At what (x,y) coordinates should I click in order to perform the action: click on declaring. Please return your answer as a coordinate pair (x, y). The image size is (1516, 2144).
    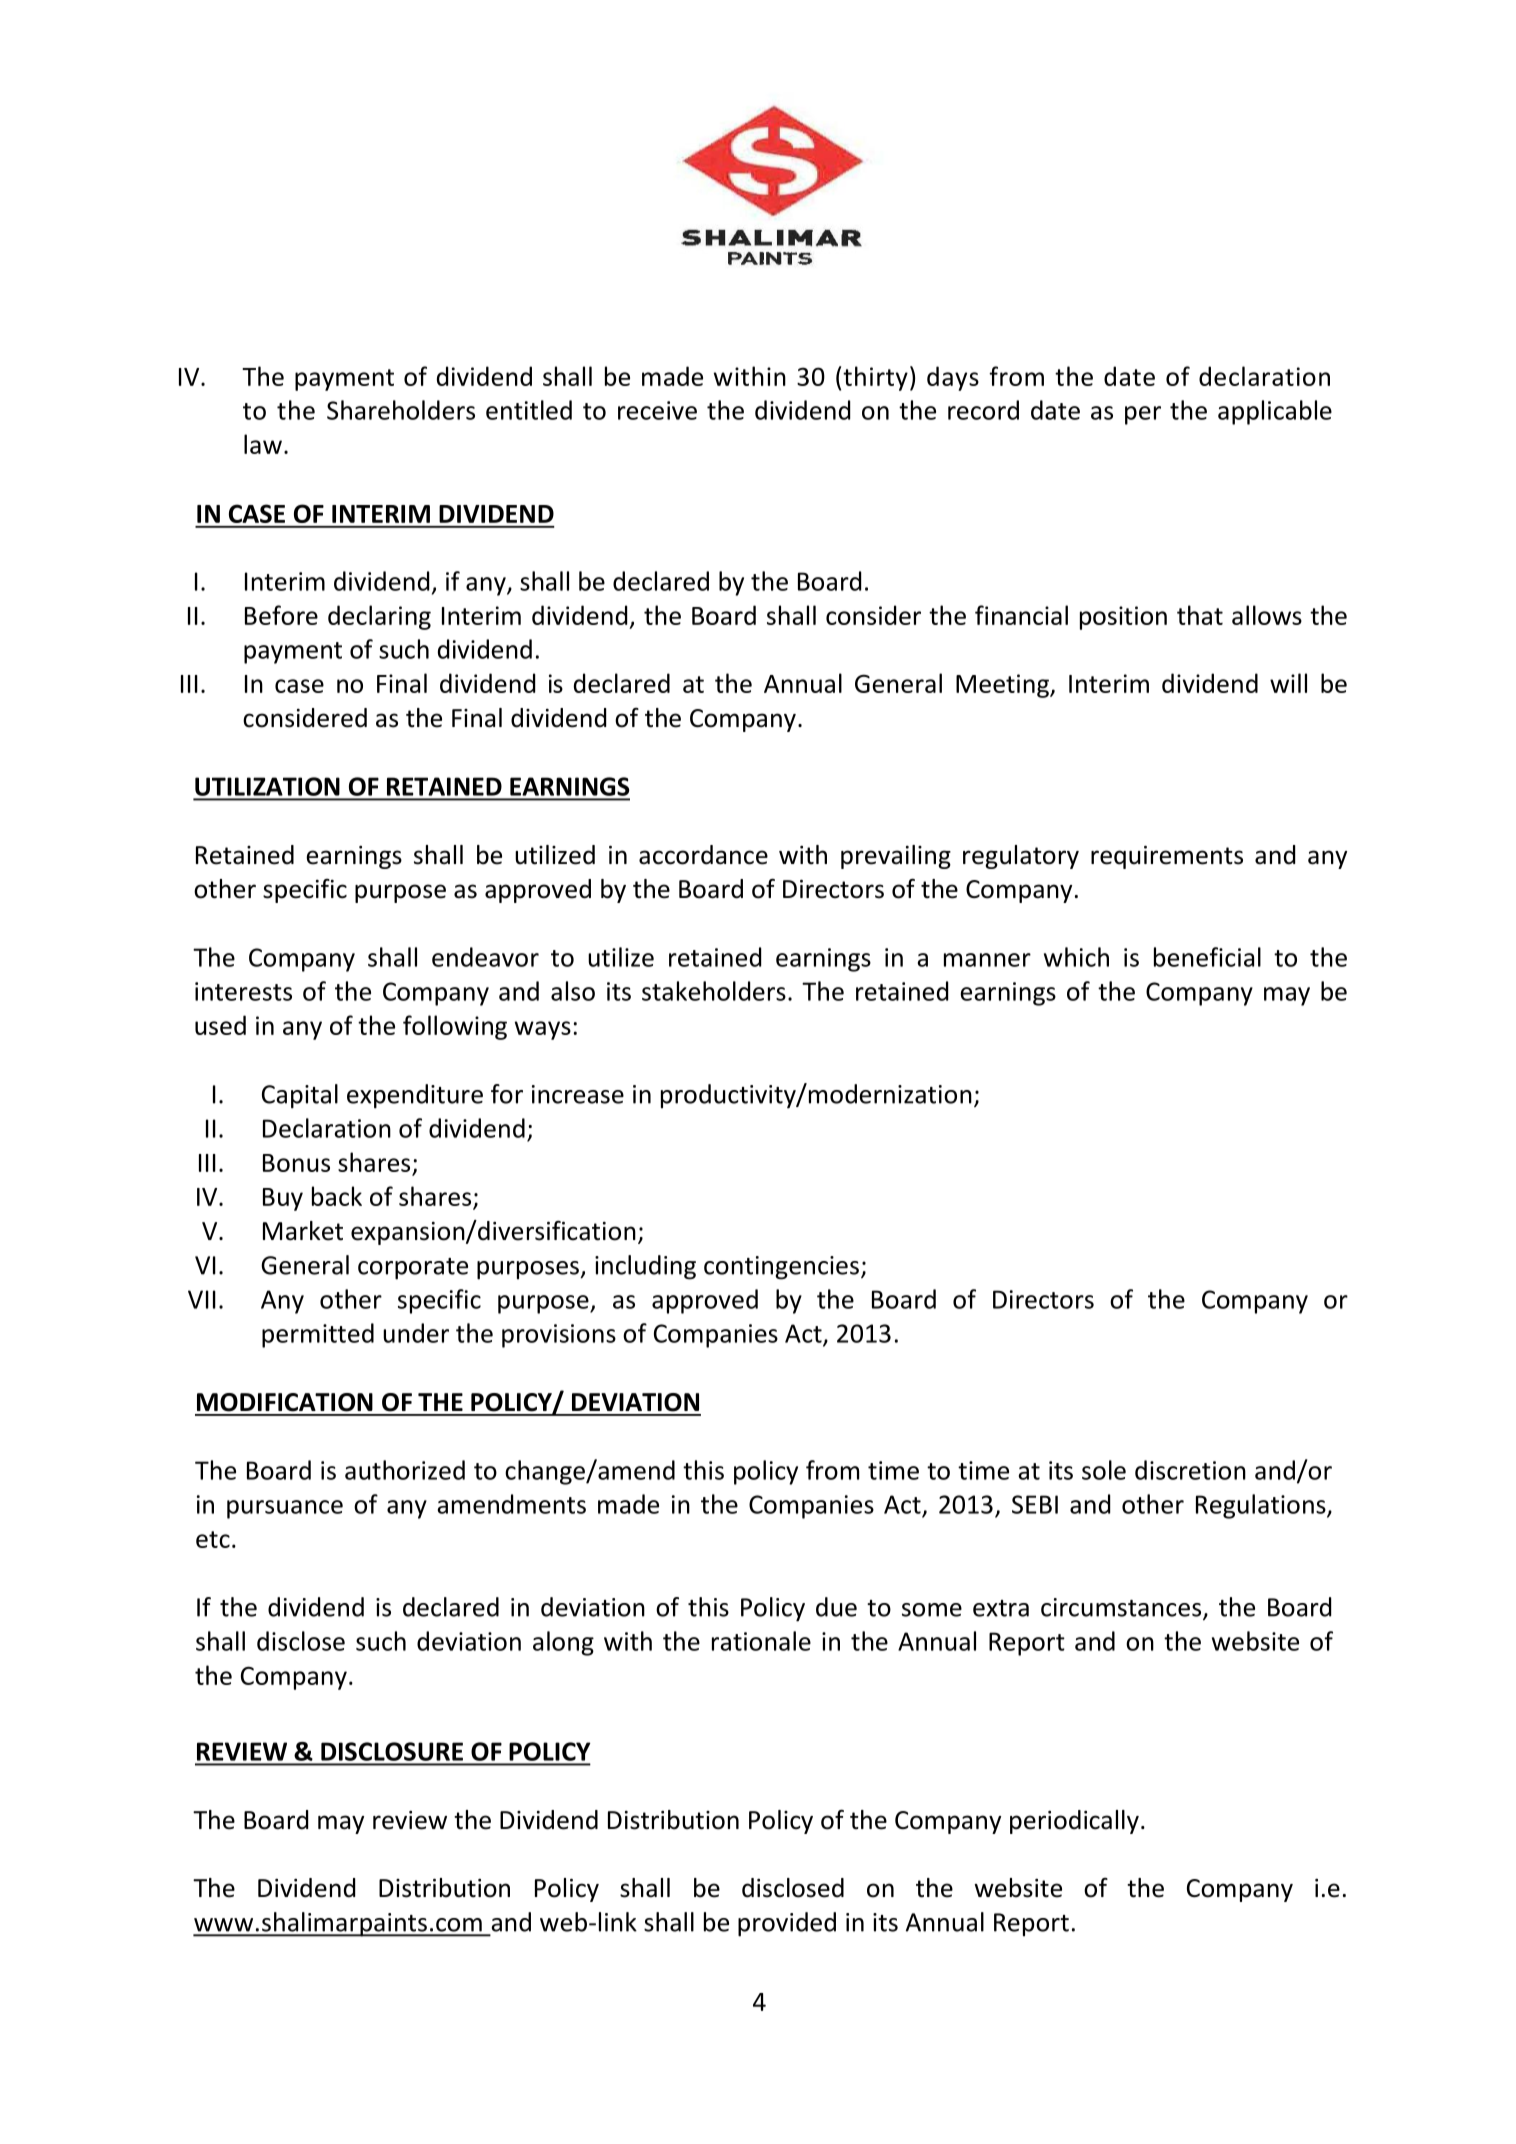
    Looking at the image, I should click on (379, 617).
